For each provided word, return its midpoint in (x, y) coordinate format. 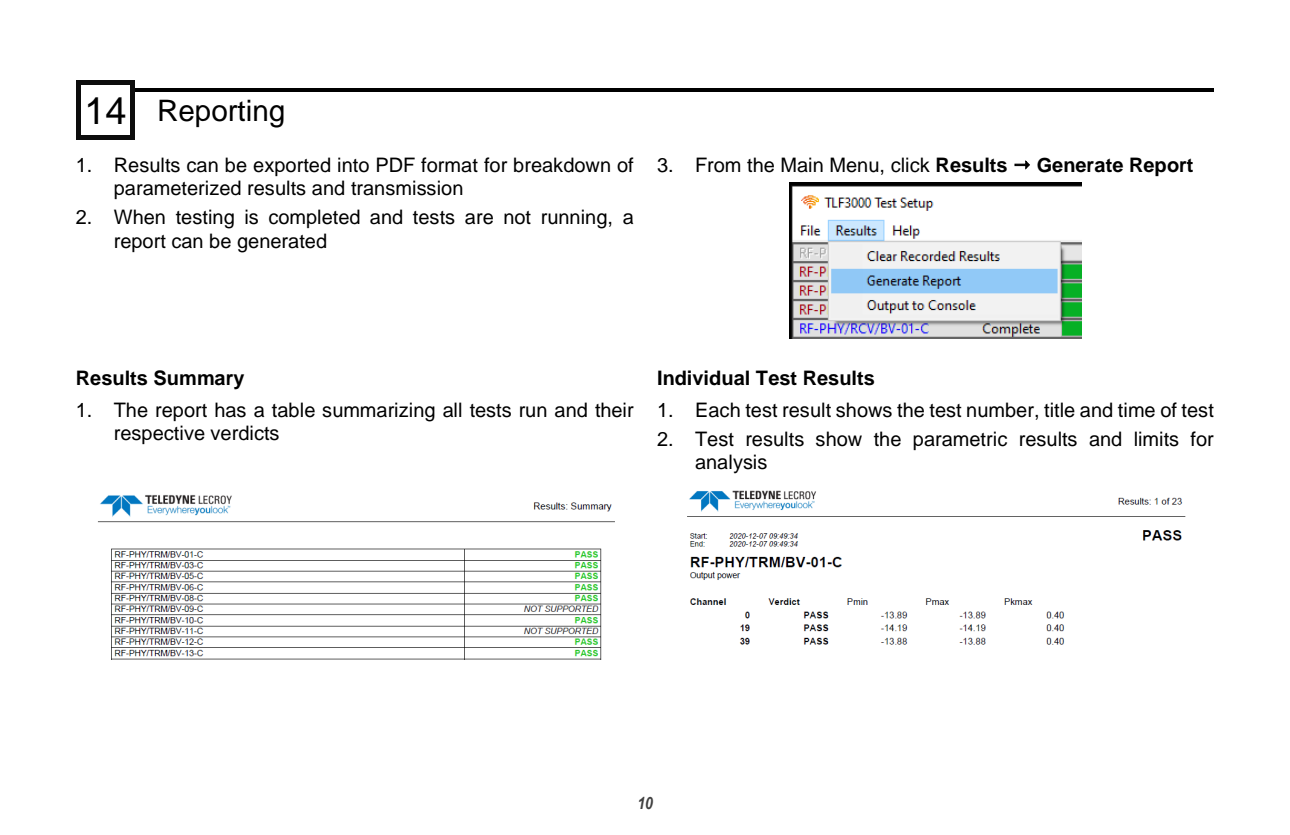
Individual (703, 378)
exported (291, 166)
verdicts (244, 433)
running (574, 219)
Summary (199, 380)
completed (314, 218)
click (910, 165)
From (718, 165)
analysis (731, 464)
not (517, 218)
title (1059, 410)
